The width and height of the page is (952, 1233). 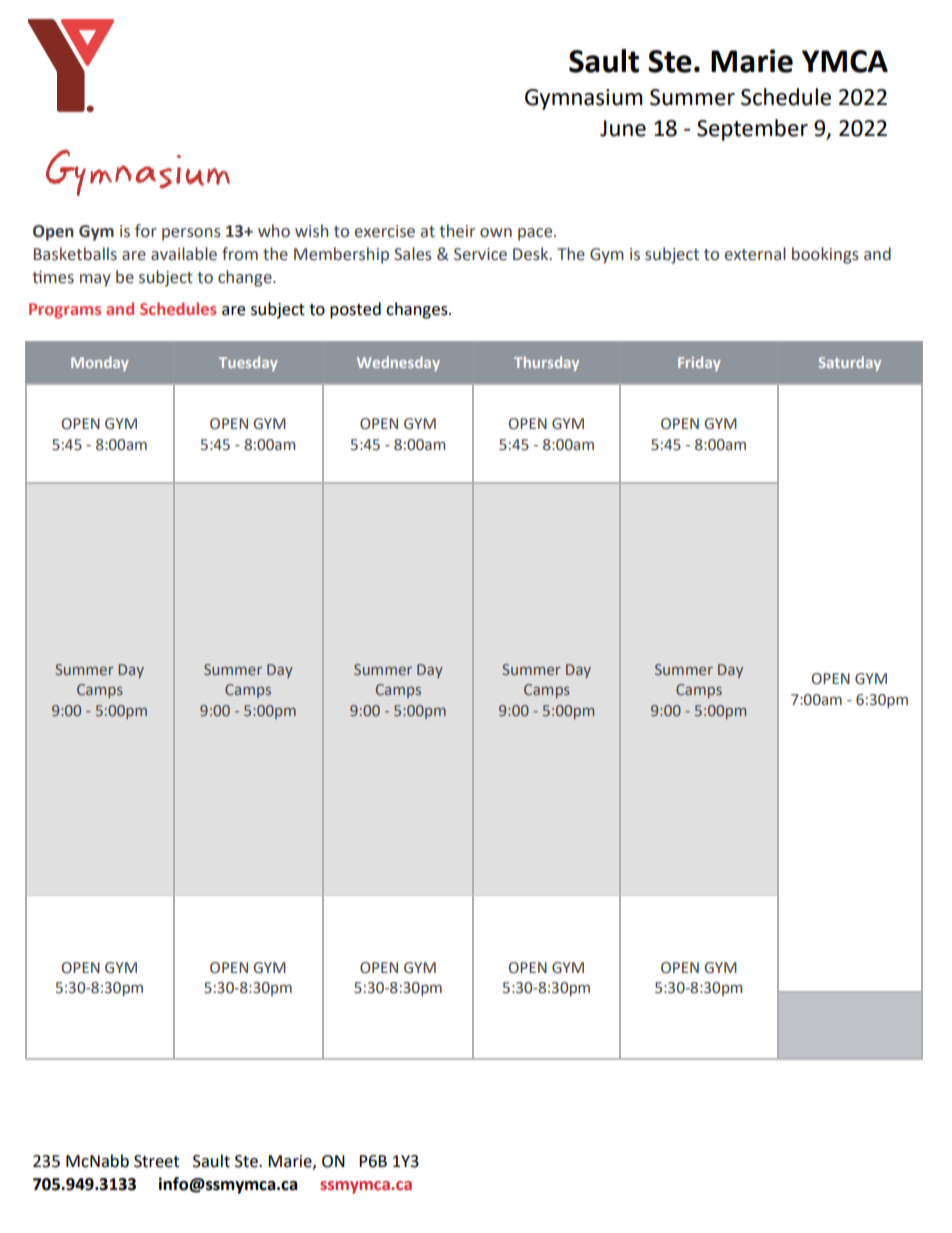 I want to click on September, so click(x=752, y=130).
